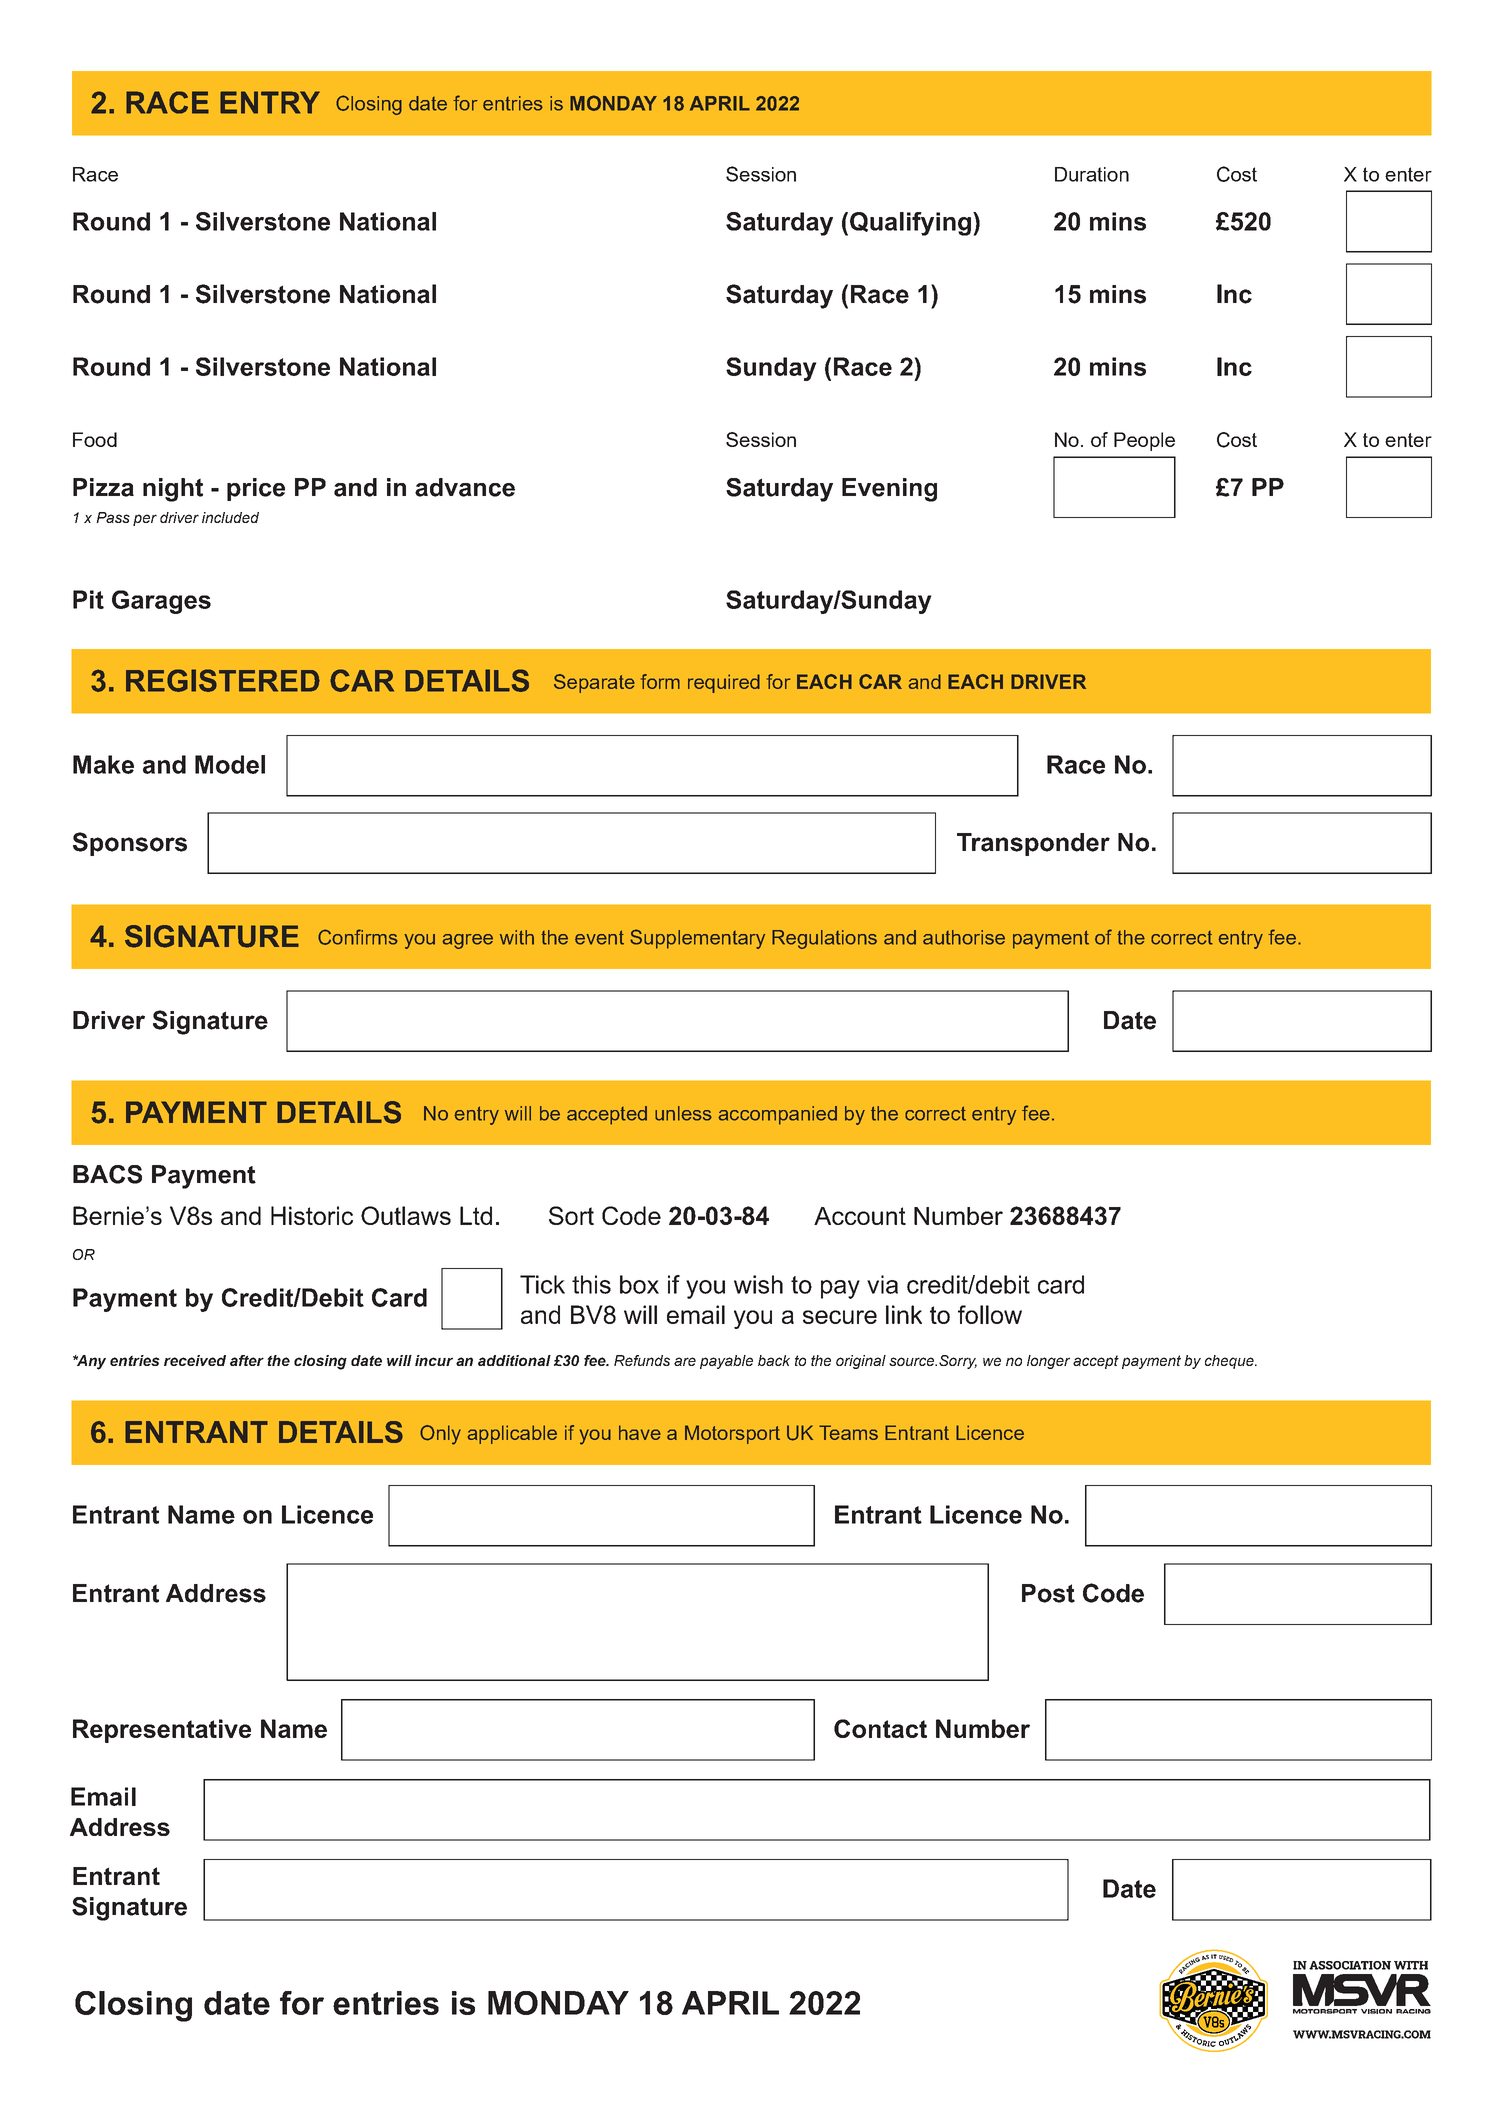 This screenshot has width=1503, height=2125. Describe the element at coordinates (964, 937) in the screenshot. I see `authorise` at that location.
